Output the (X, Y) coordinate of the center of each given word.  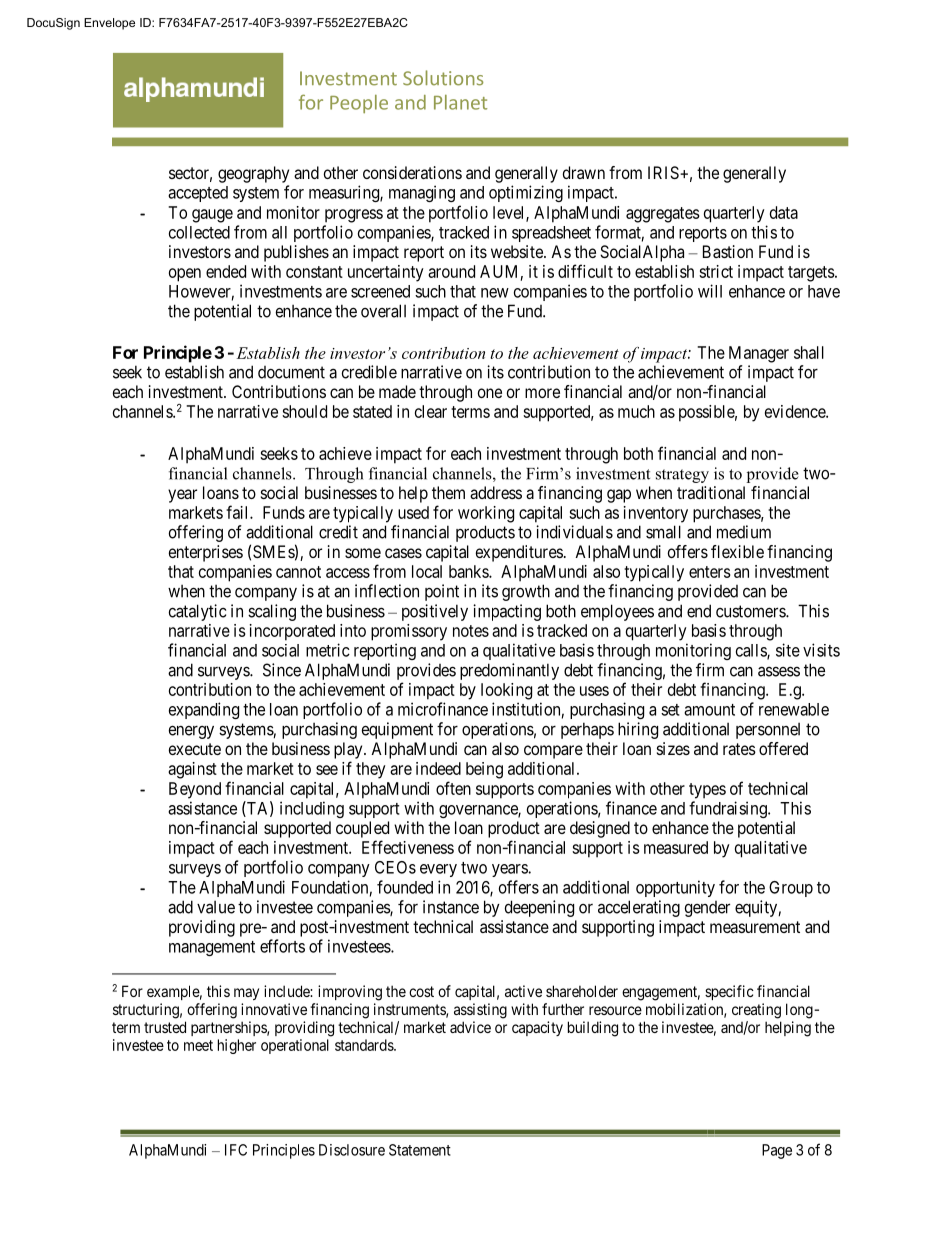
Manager (759, 354)
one (490, 393)
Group (791, 889)
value (216, 907)
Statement (420, 1150)
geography (253, 174)
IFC (236, 1150)
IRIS (664, 172)
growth (526, 592)
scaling (272, 612)
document (291, 372)
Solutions (443, 78)
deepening (539, 908)
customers (751, 611)
